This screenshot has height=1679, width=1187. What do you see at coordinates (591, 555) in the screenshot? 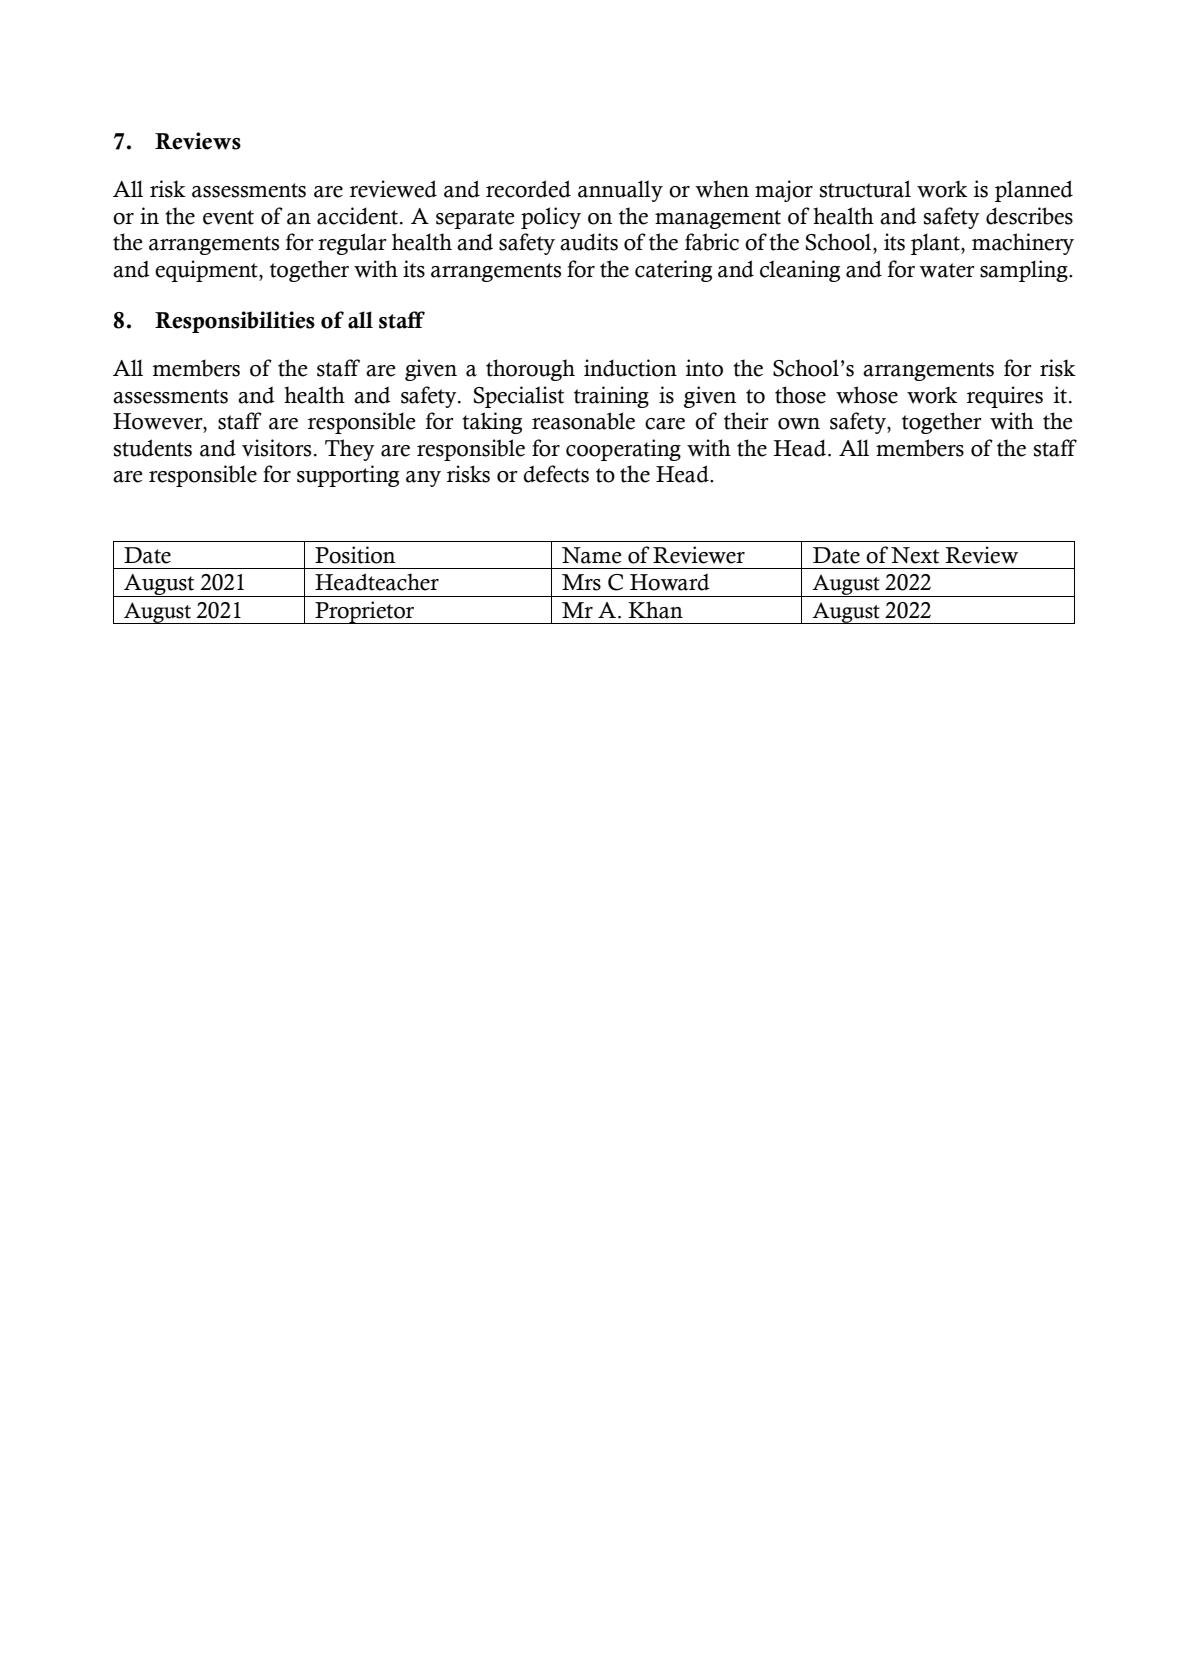
I see `Name` at bounding box center [591, 555].
